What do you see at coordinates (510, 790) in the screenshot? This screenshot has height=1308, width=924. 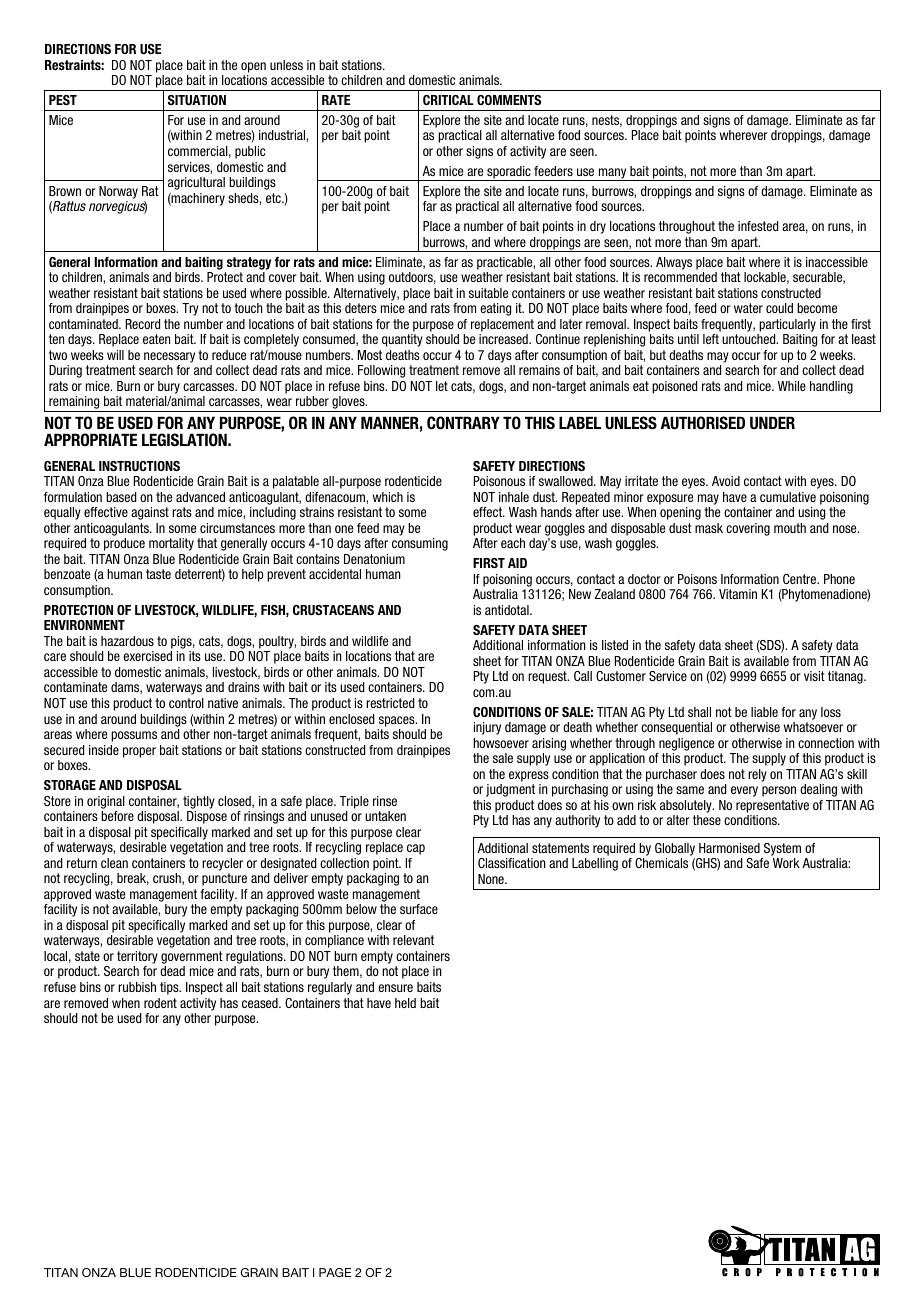 I see `judgment` at bounding box center [510, 790].
